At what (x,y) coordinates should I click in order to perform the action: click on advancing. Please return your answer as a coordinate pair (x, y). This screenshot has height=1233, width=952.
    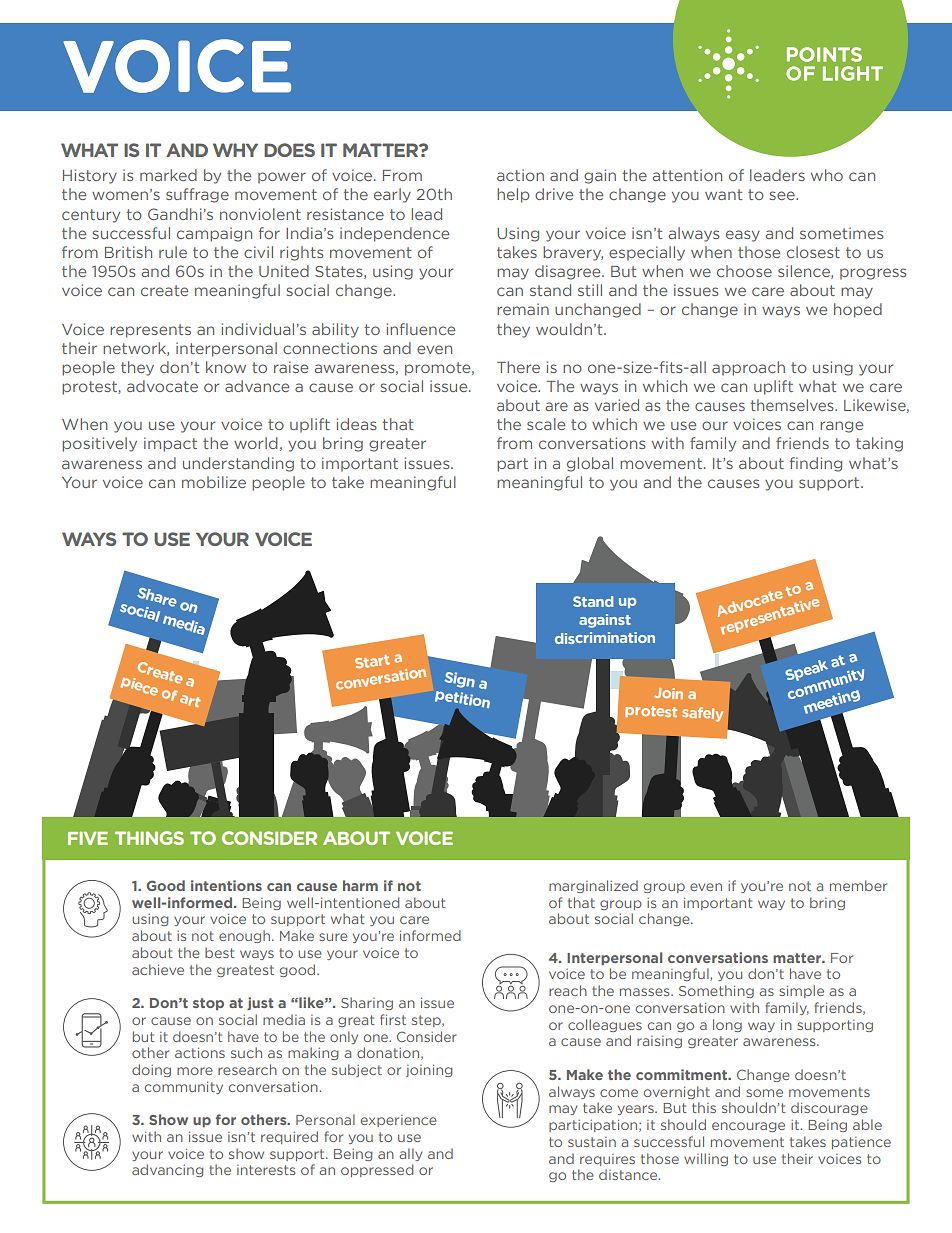
    Looking at the image, I should click on (167, 1170).
